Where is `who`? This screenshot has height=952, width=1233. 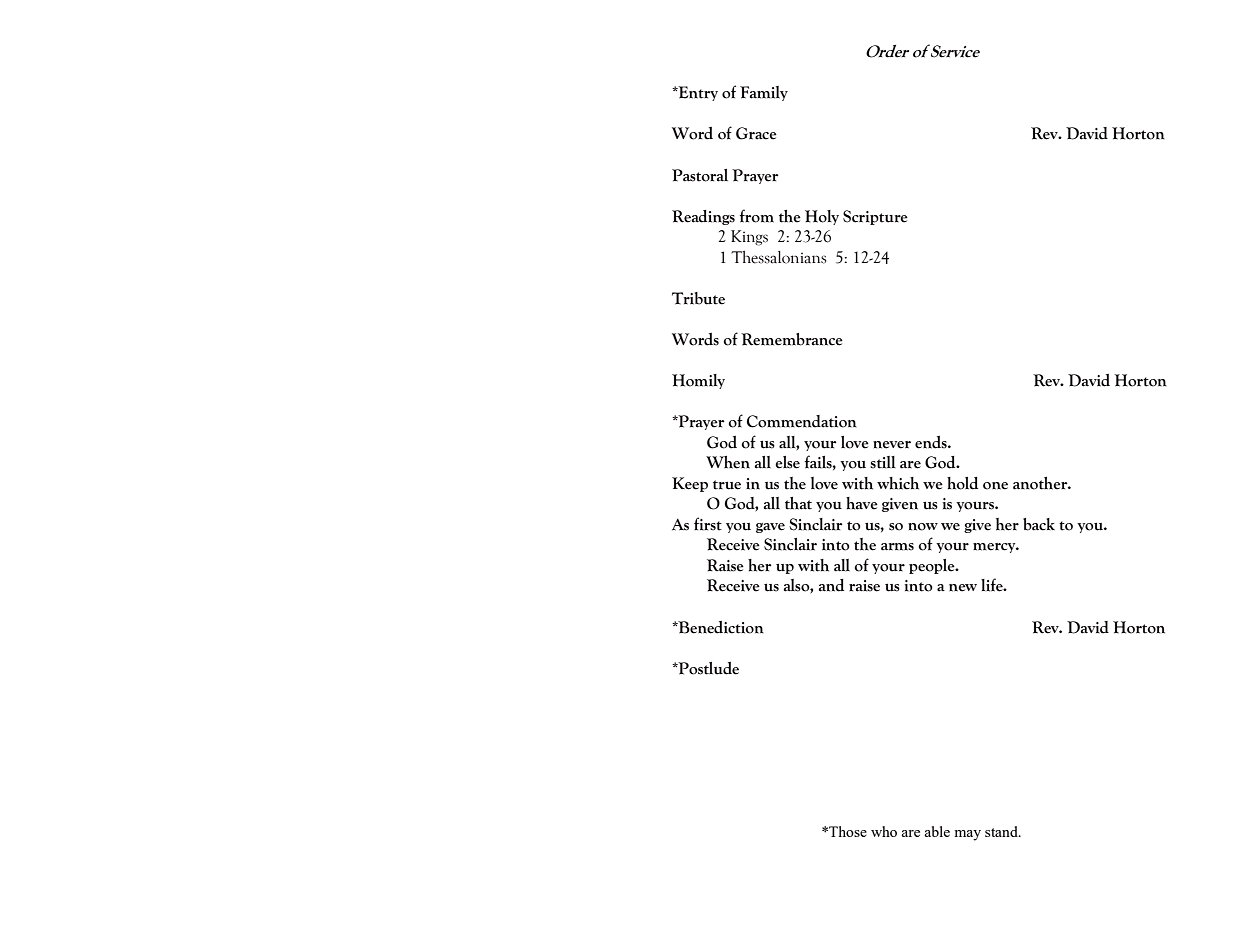
who is located at coordinates (884, 831).
